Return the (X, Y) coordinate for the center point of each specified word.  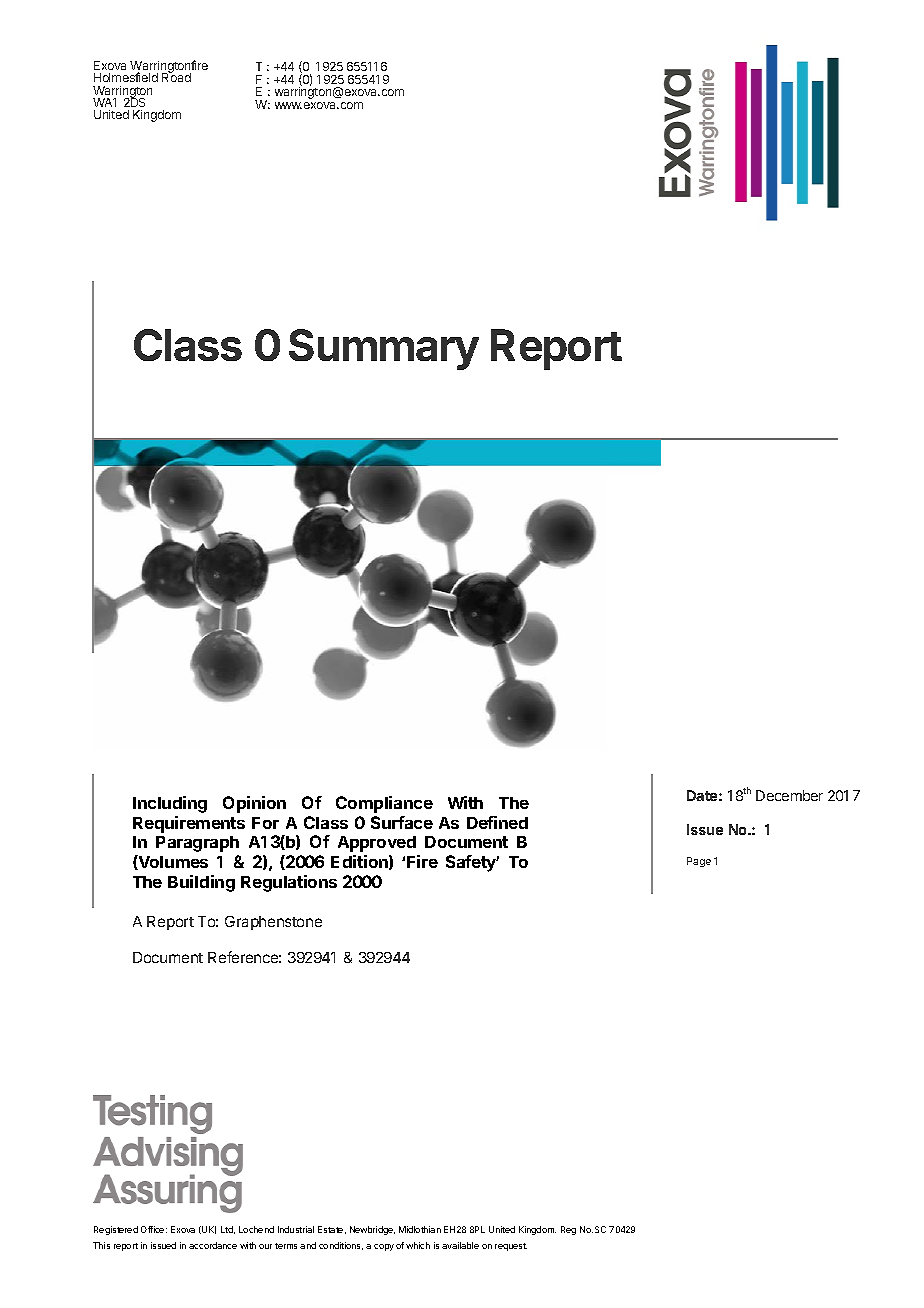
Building (201, 883)
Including (170, 804)
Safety (472, 863)
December (789, 795)
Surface (402, 822)
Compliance (384, 804)
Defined (497, 822)
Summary (384, 349)
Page (699, 862)
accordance (213, 1245)
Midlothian (420, 1229)
